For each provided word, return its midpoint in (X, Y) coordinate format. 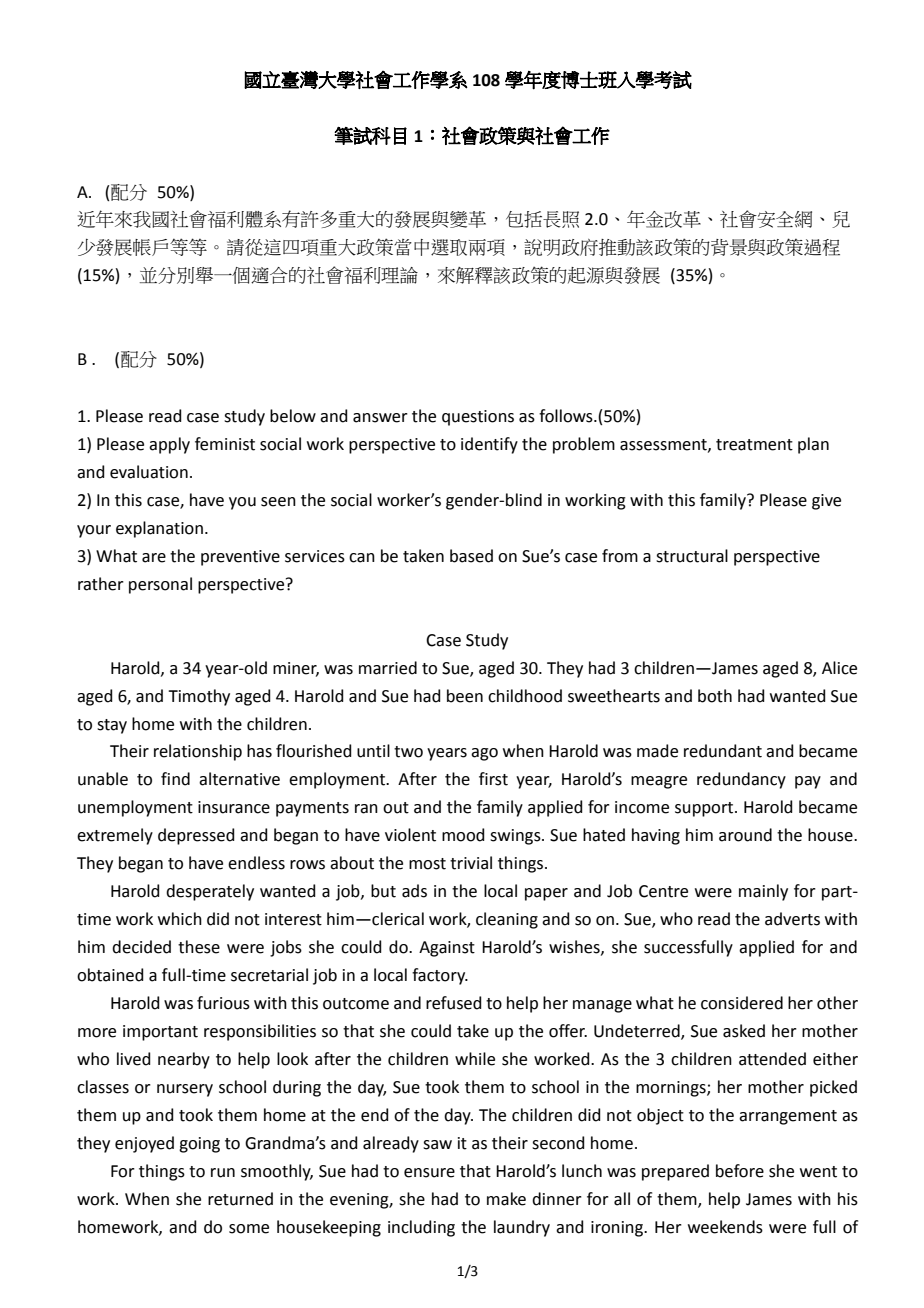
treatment (754, 445)
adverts (792, 919)
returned (240, 1199)
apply (169, 445)
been (465, 696)
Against (447, 949)
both (715, 696)
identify (489, 445)
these (199, 947)
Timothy (199, 697)
